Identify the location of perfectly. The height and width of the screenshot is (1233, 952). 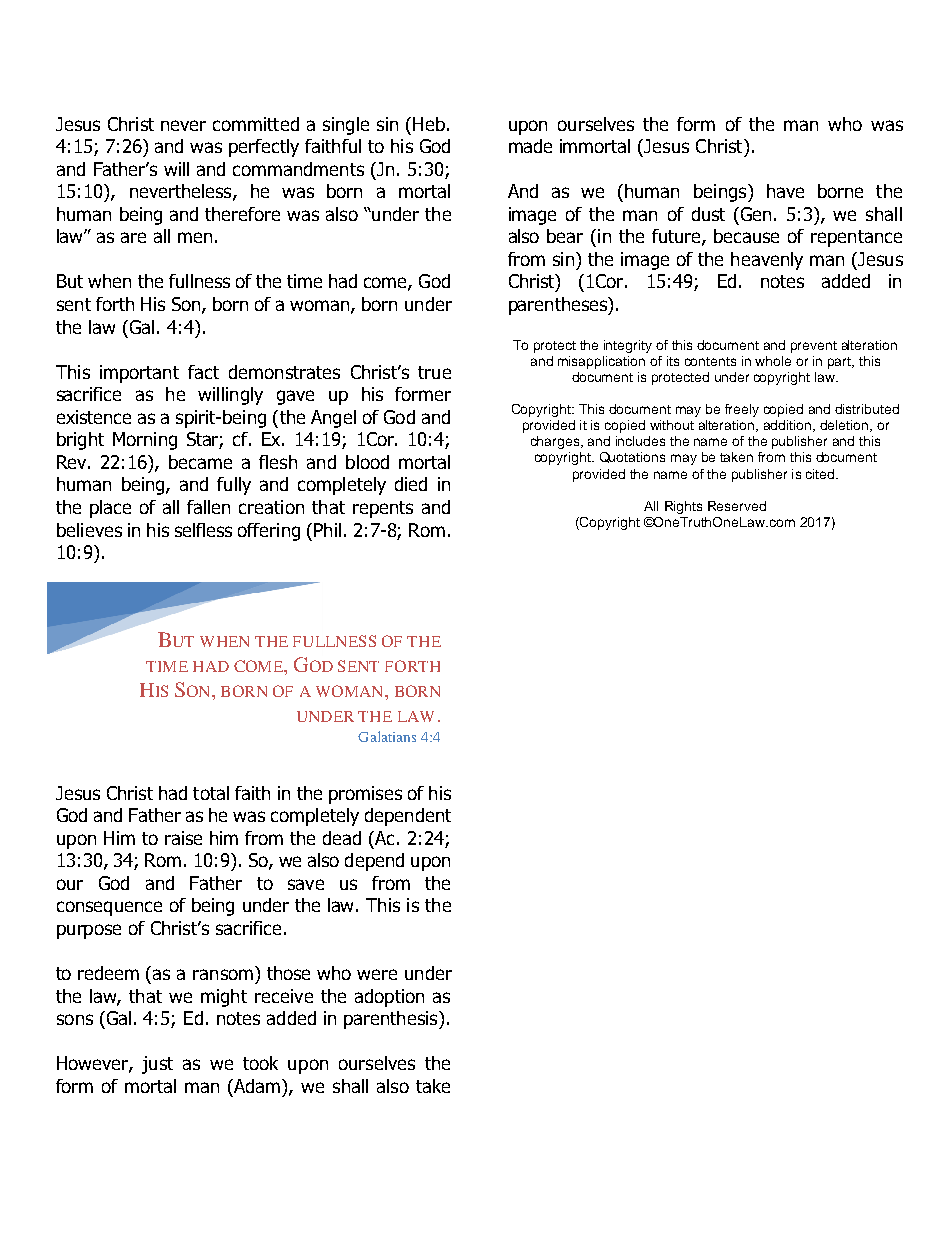
(264, 148).
